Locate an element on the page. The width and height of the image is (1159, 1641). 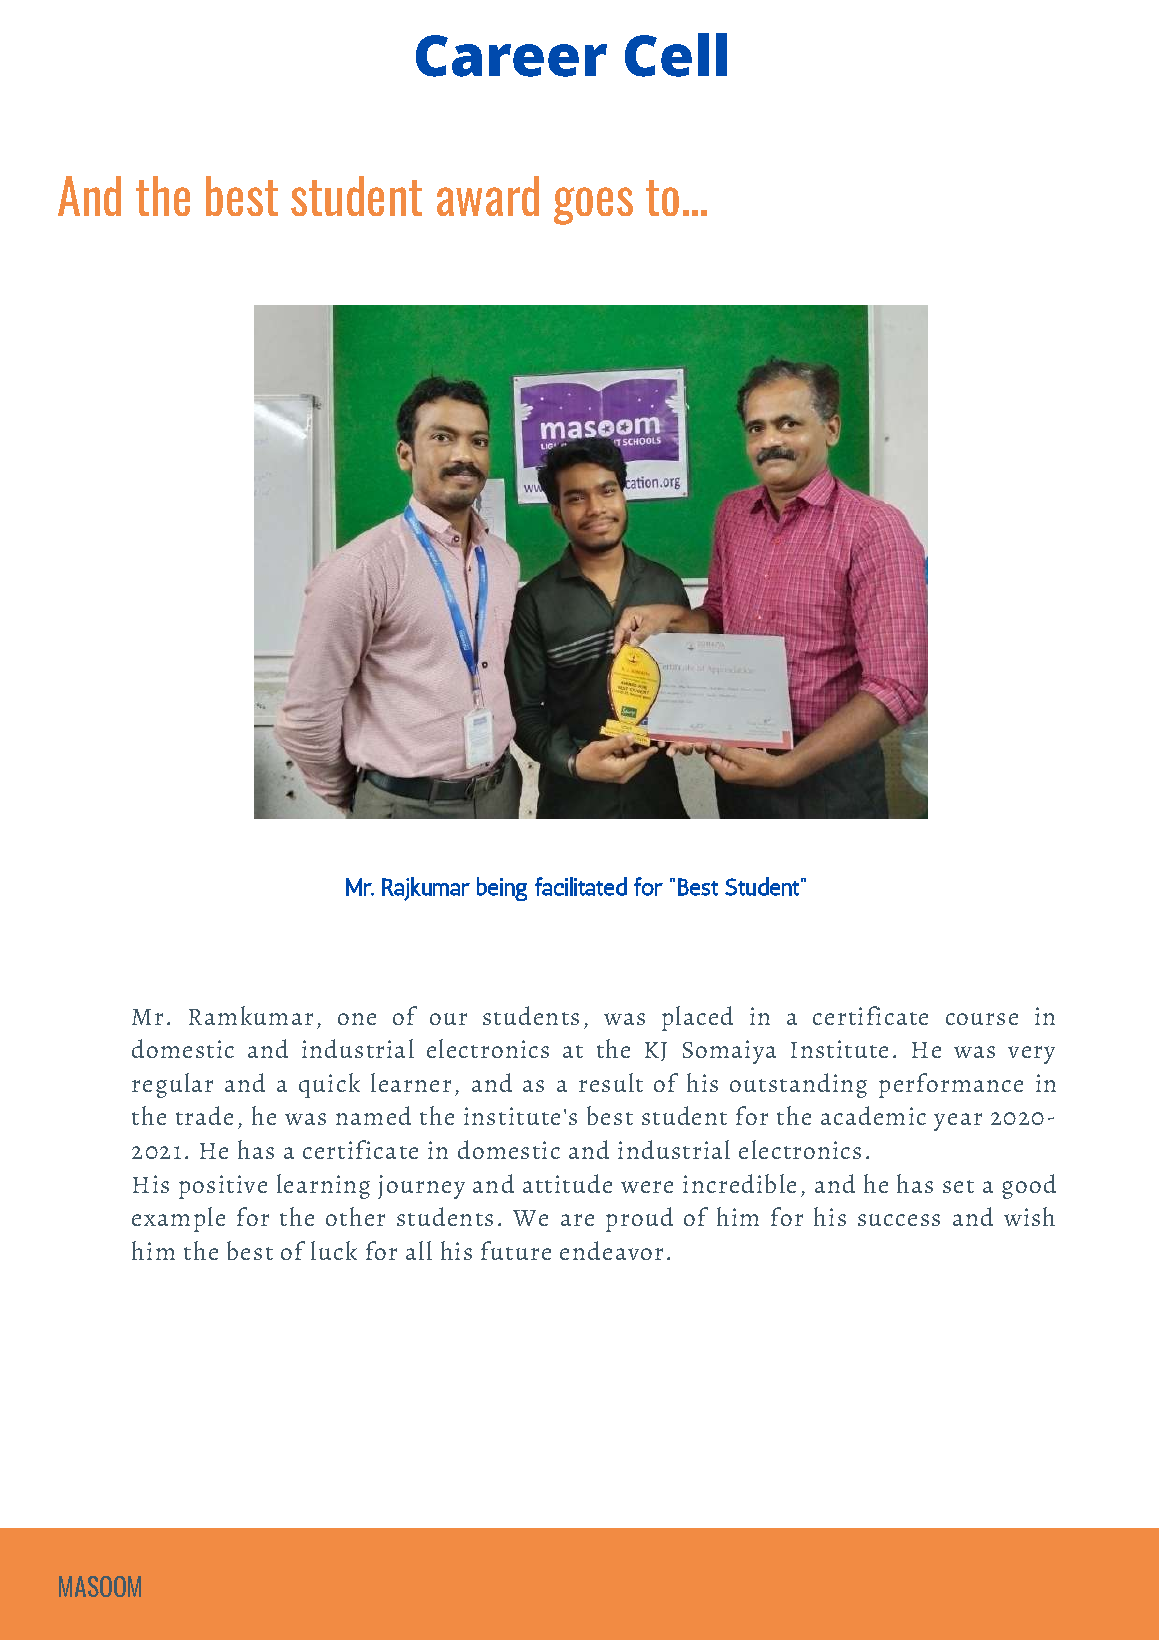
learning is located at coordinates (323, 1186).
